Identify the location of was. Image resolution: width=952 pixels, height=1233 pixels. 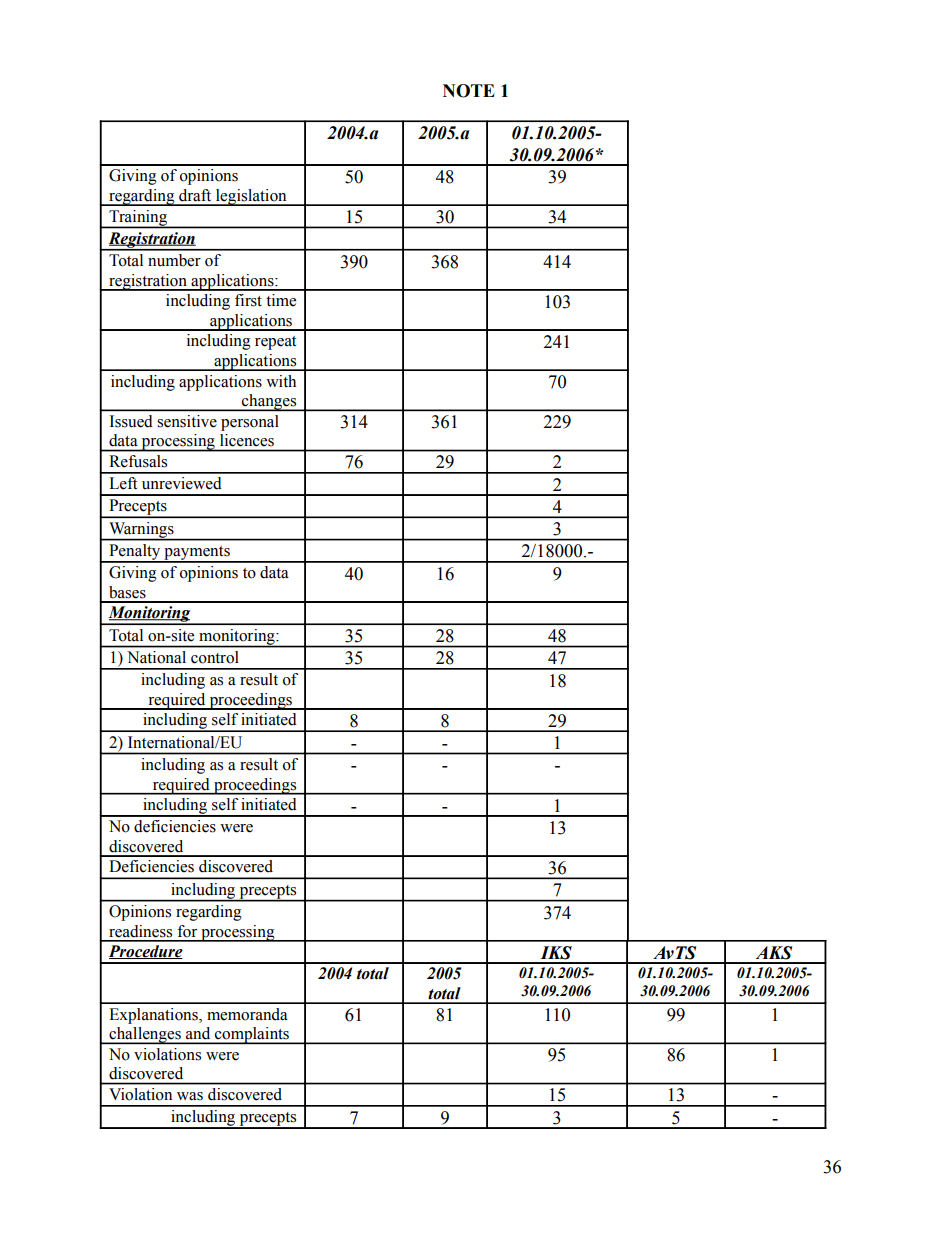
(190, 1096).
